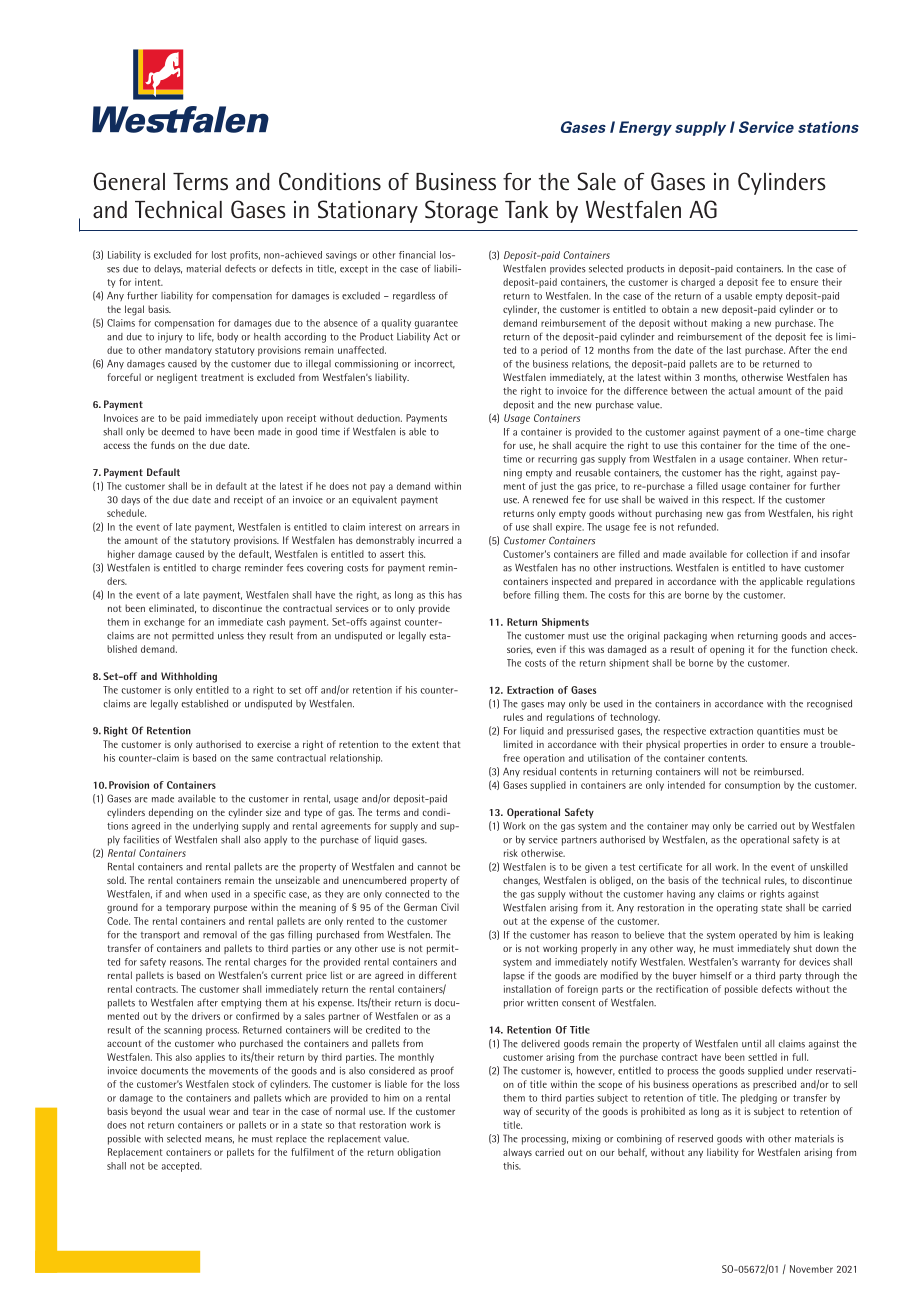 This screenshot has height=1308, width=924. What do you see at coordinates (425, 744) in the screenshot?
I see `extent` at bounding box center [425, 744].
